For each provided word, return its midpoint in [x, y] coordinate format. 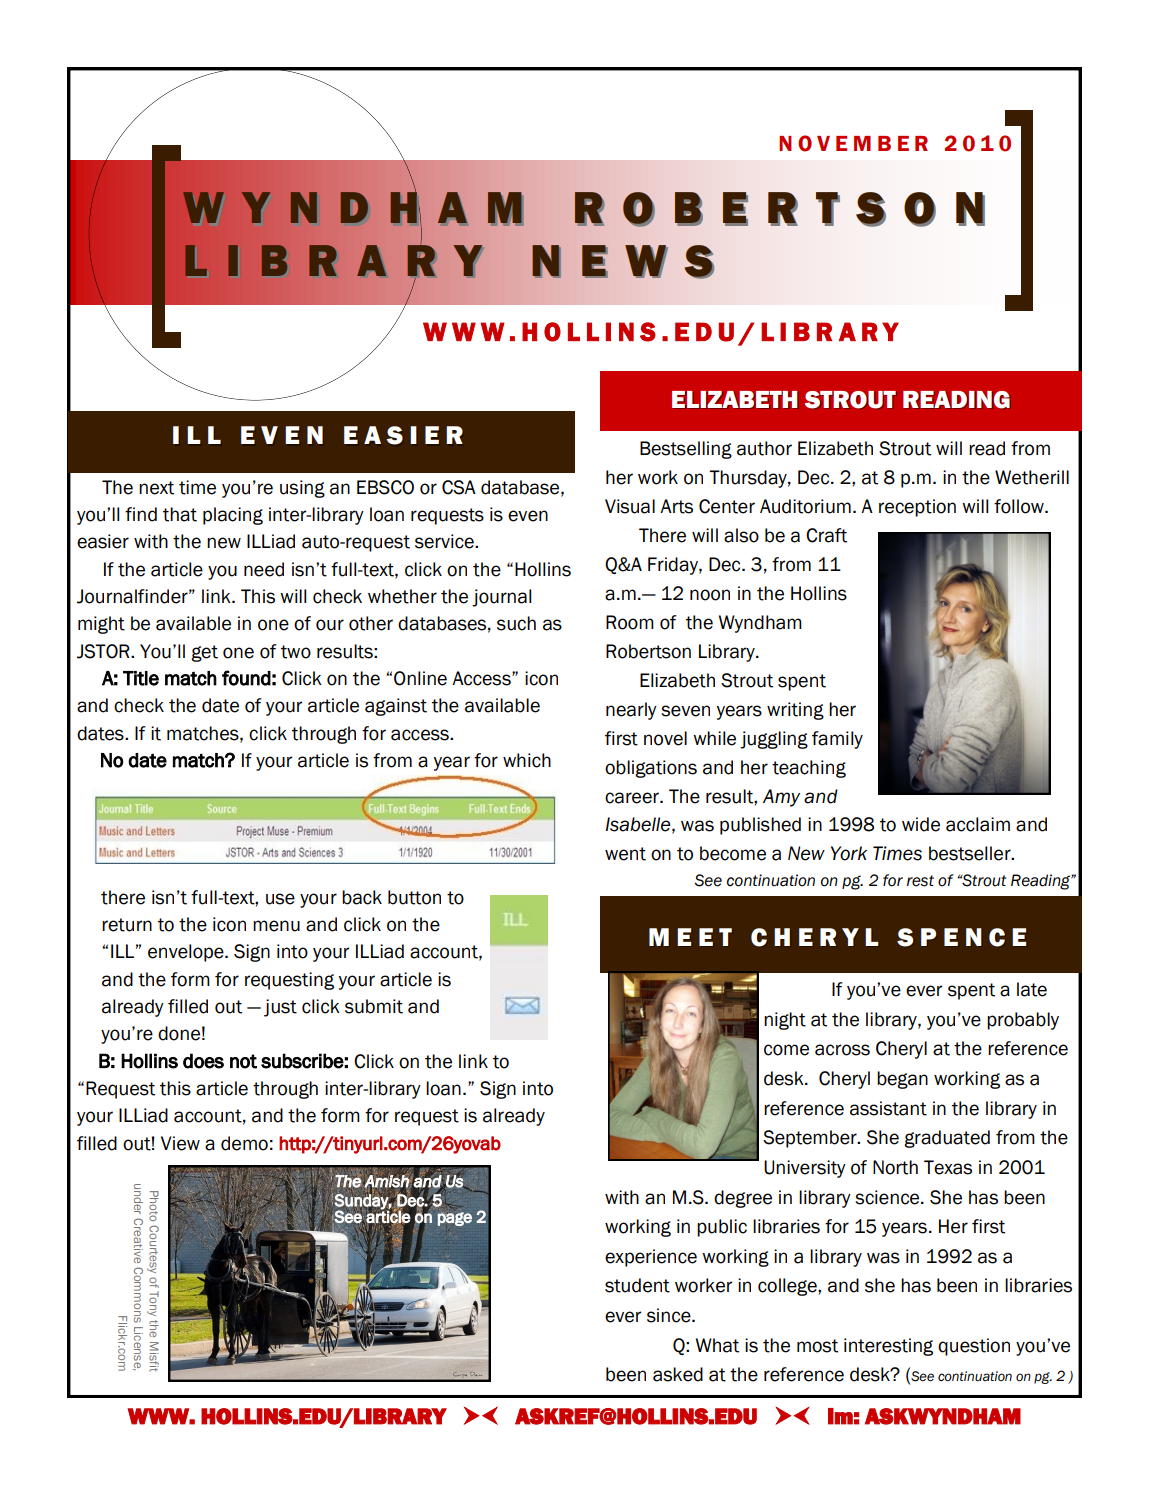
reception [917, 508]
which [527, 760]
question [974, 1347]
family [837, 740]
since [670, 1315]
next [156, 488]
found [246, 678]
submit [374, 1006]
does [203, 1061]
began [902, 1080]
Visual [630, 506]
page [455, 1219]
